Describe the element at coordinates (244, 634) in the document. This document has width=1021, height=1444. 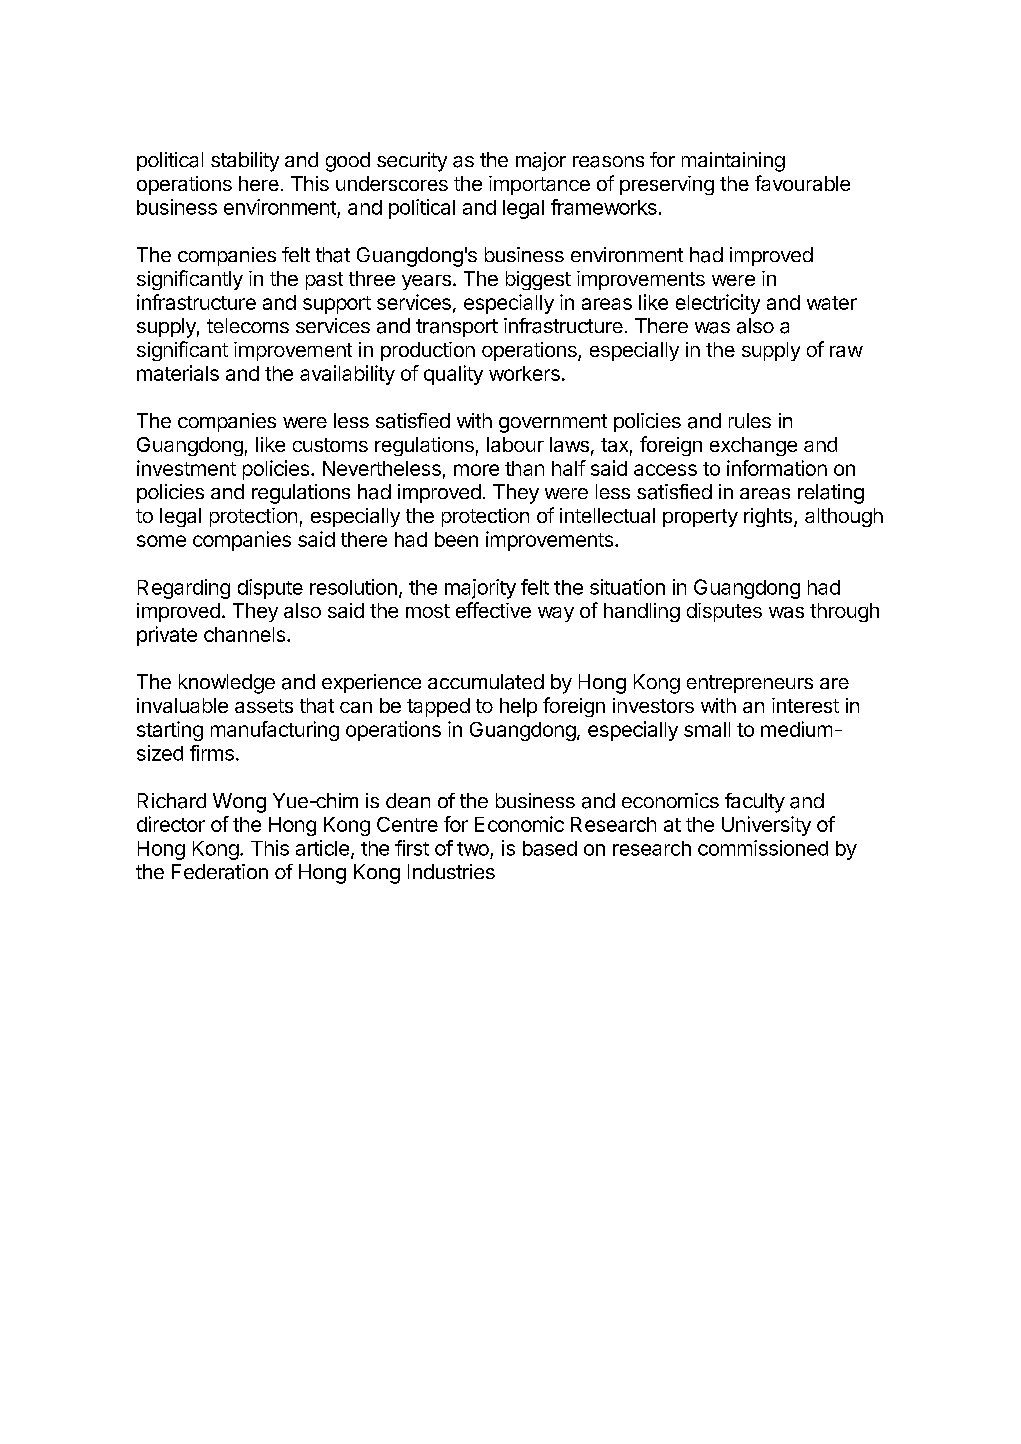
I see `channels` at that location.
